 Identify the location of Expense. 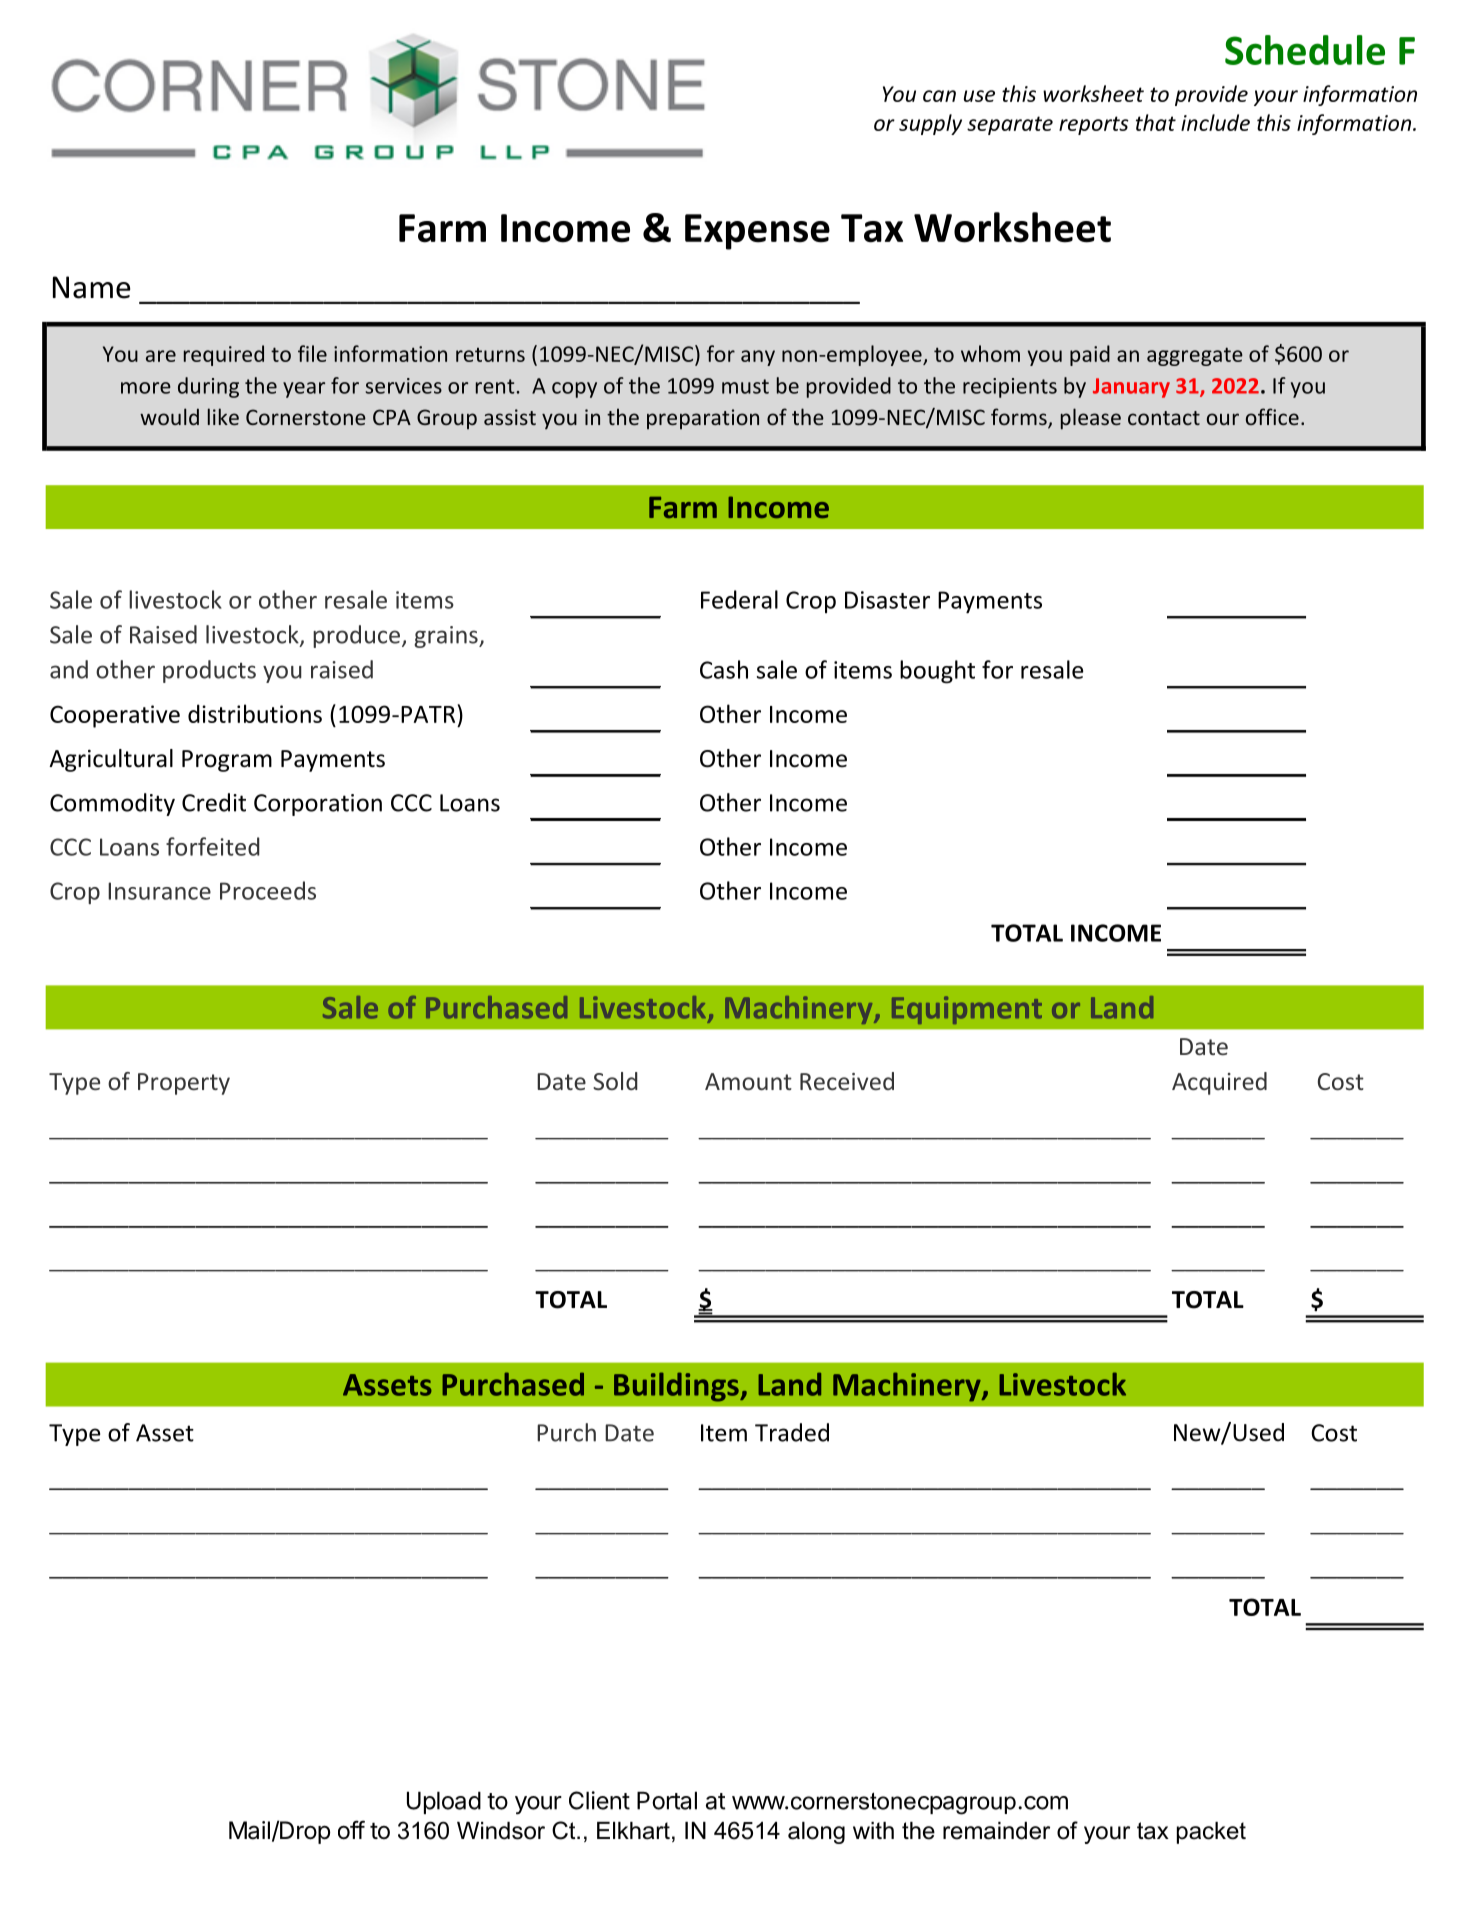
(757, 232).
